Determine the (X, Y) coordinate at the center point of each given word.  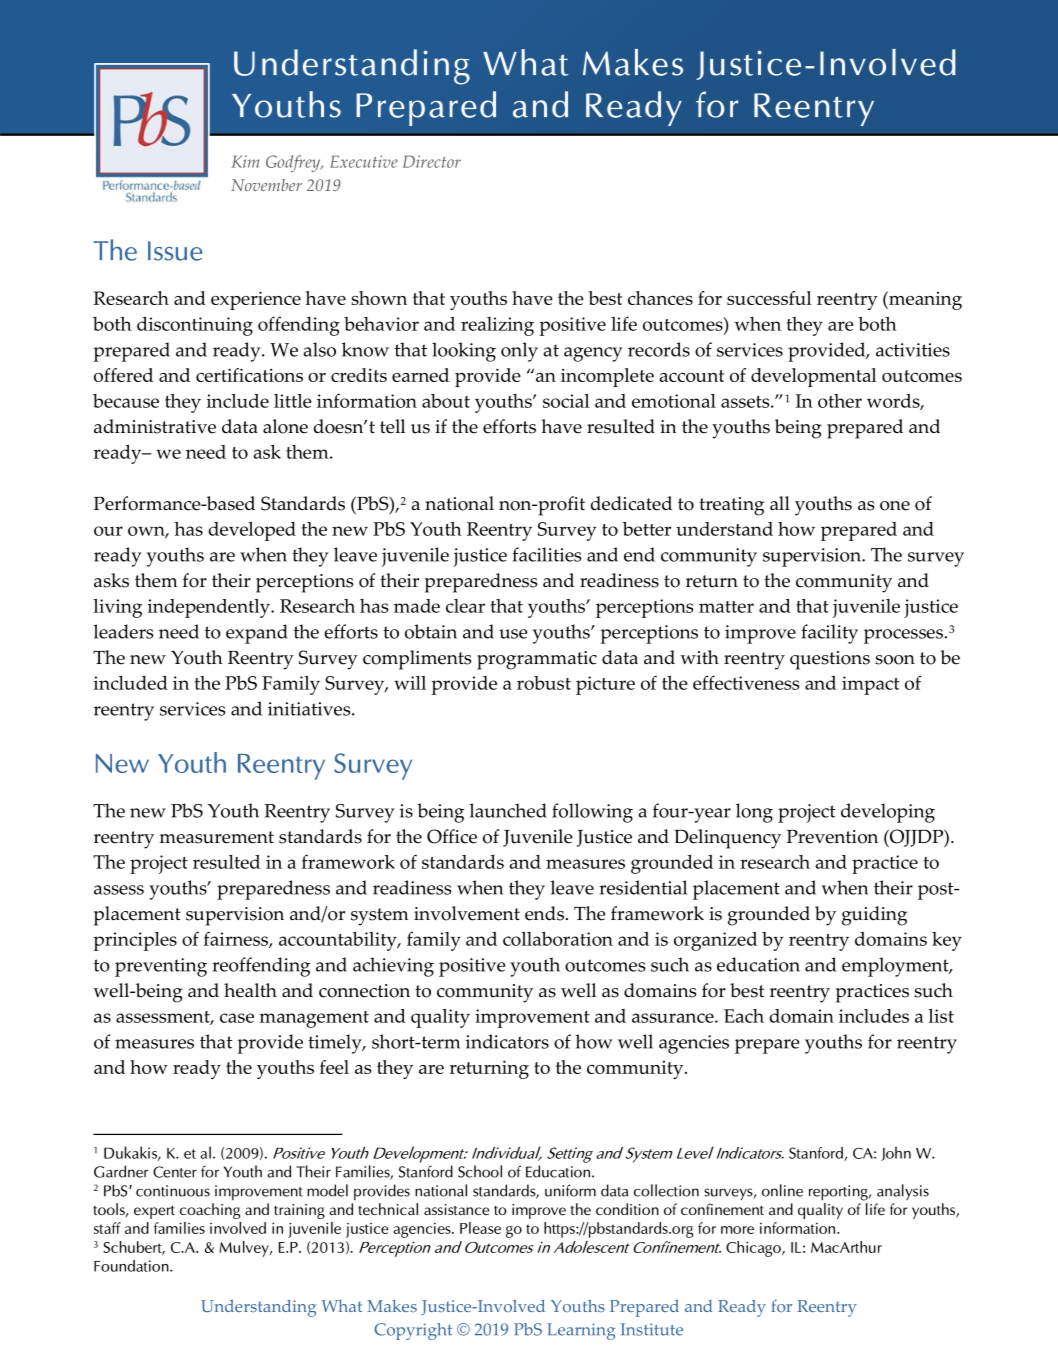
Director (432, 161)
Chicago (754, 1249)
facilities (547, 554)
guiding (874, 916)
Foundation (132, 1266)
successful (769, 298)
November (266, 185)
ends (544, 913)
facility (830, 634)
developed (252, 531)
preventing (161, 967)
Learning (581, 1331)
